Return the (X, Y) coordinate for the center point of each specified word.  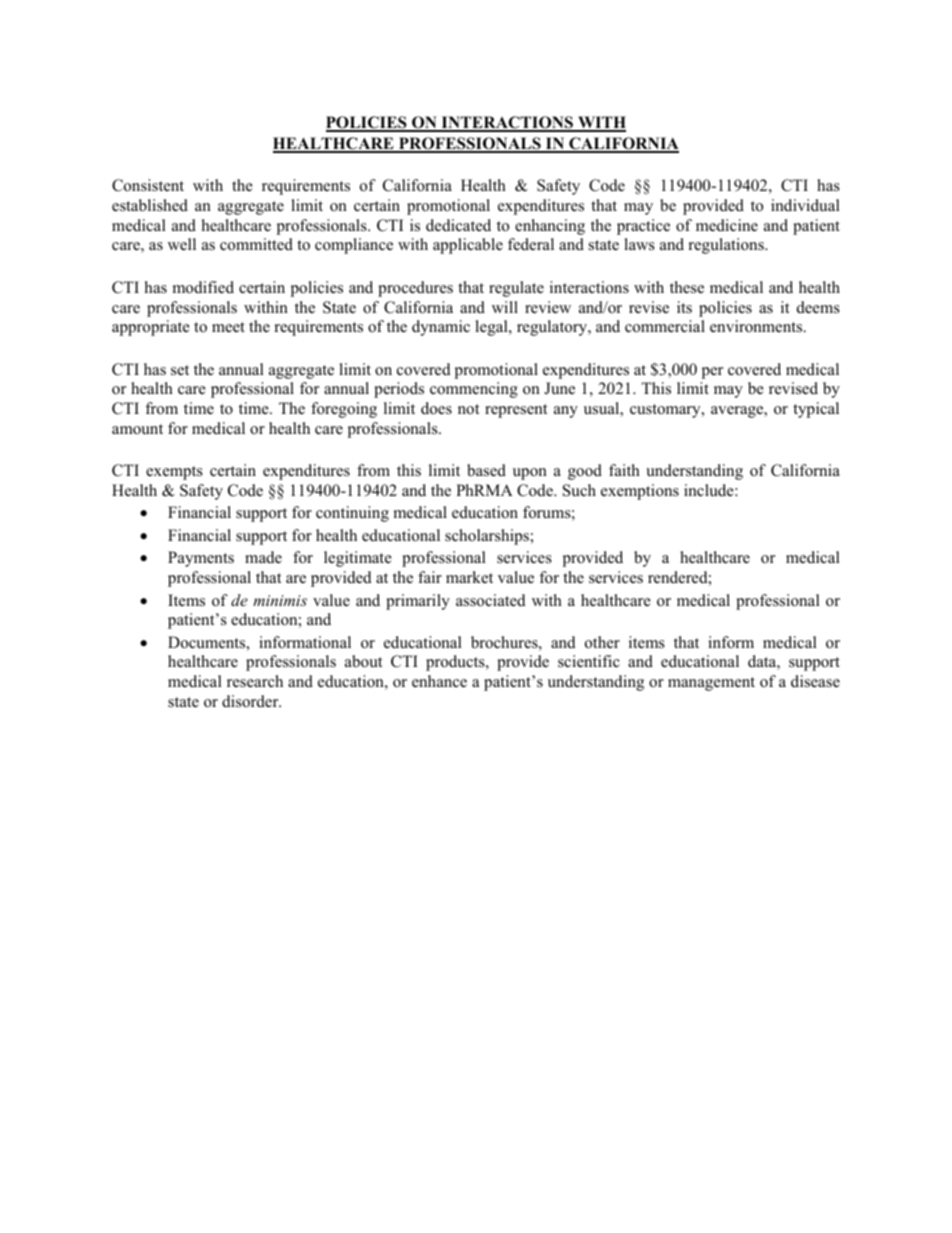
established (150, 205)
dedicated (458, 225)
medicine (727, 225)
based (486, 470)
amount (137, 429)
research (255, 681)
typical (816, 410)
